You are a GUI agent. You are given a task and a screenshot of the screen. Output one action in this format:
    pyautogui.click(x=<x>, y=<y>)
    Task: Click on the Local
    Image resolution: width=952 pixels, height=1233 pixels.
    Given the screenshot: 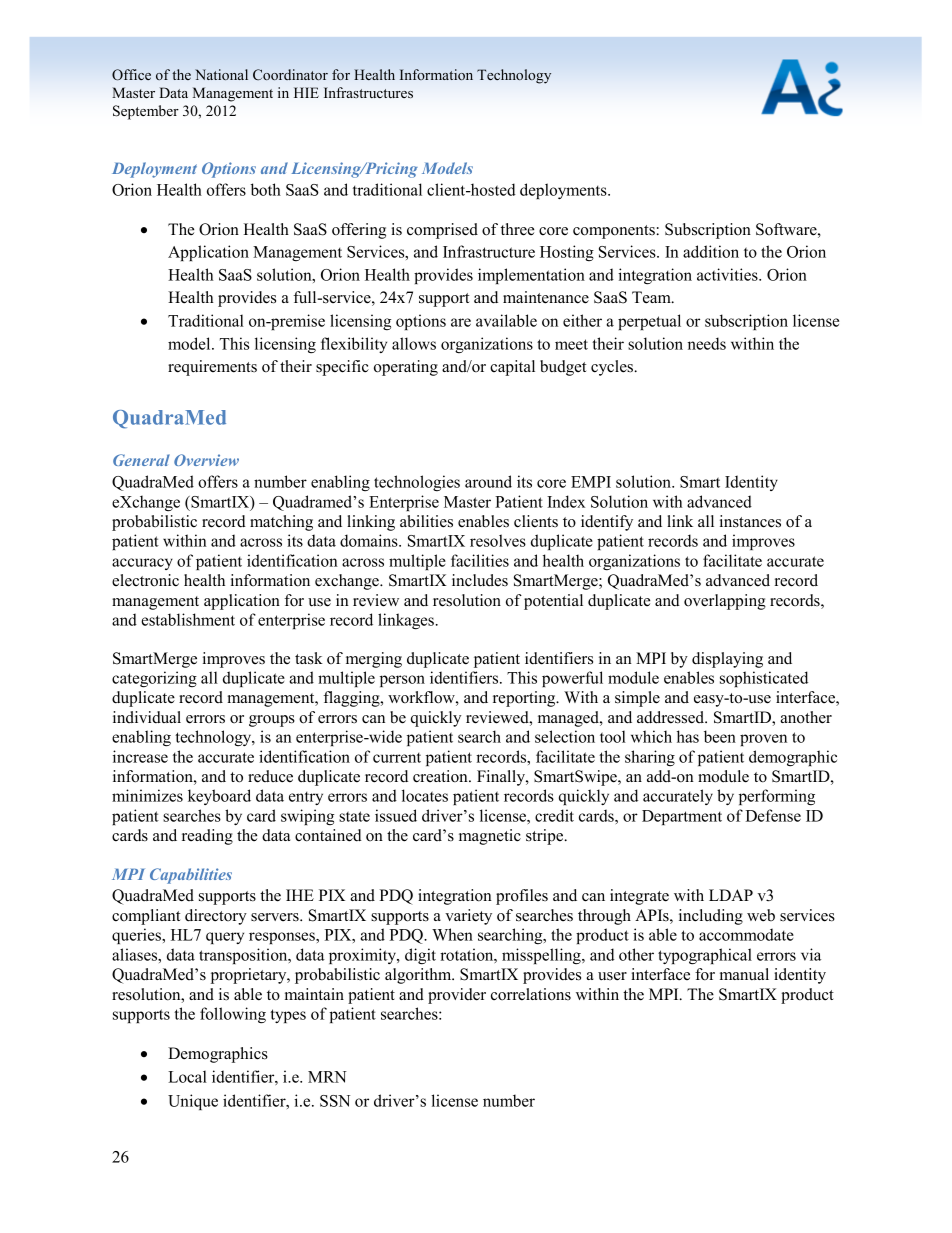 What is the action you would take?
    pyautogui.click(x=187, y=1076)
